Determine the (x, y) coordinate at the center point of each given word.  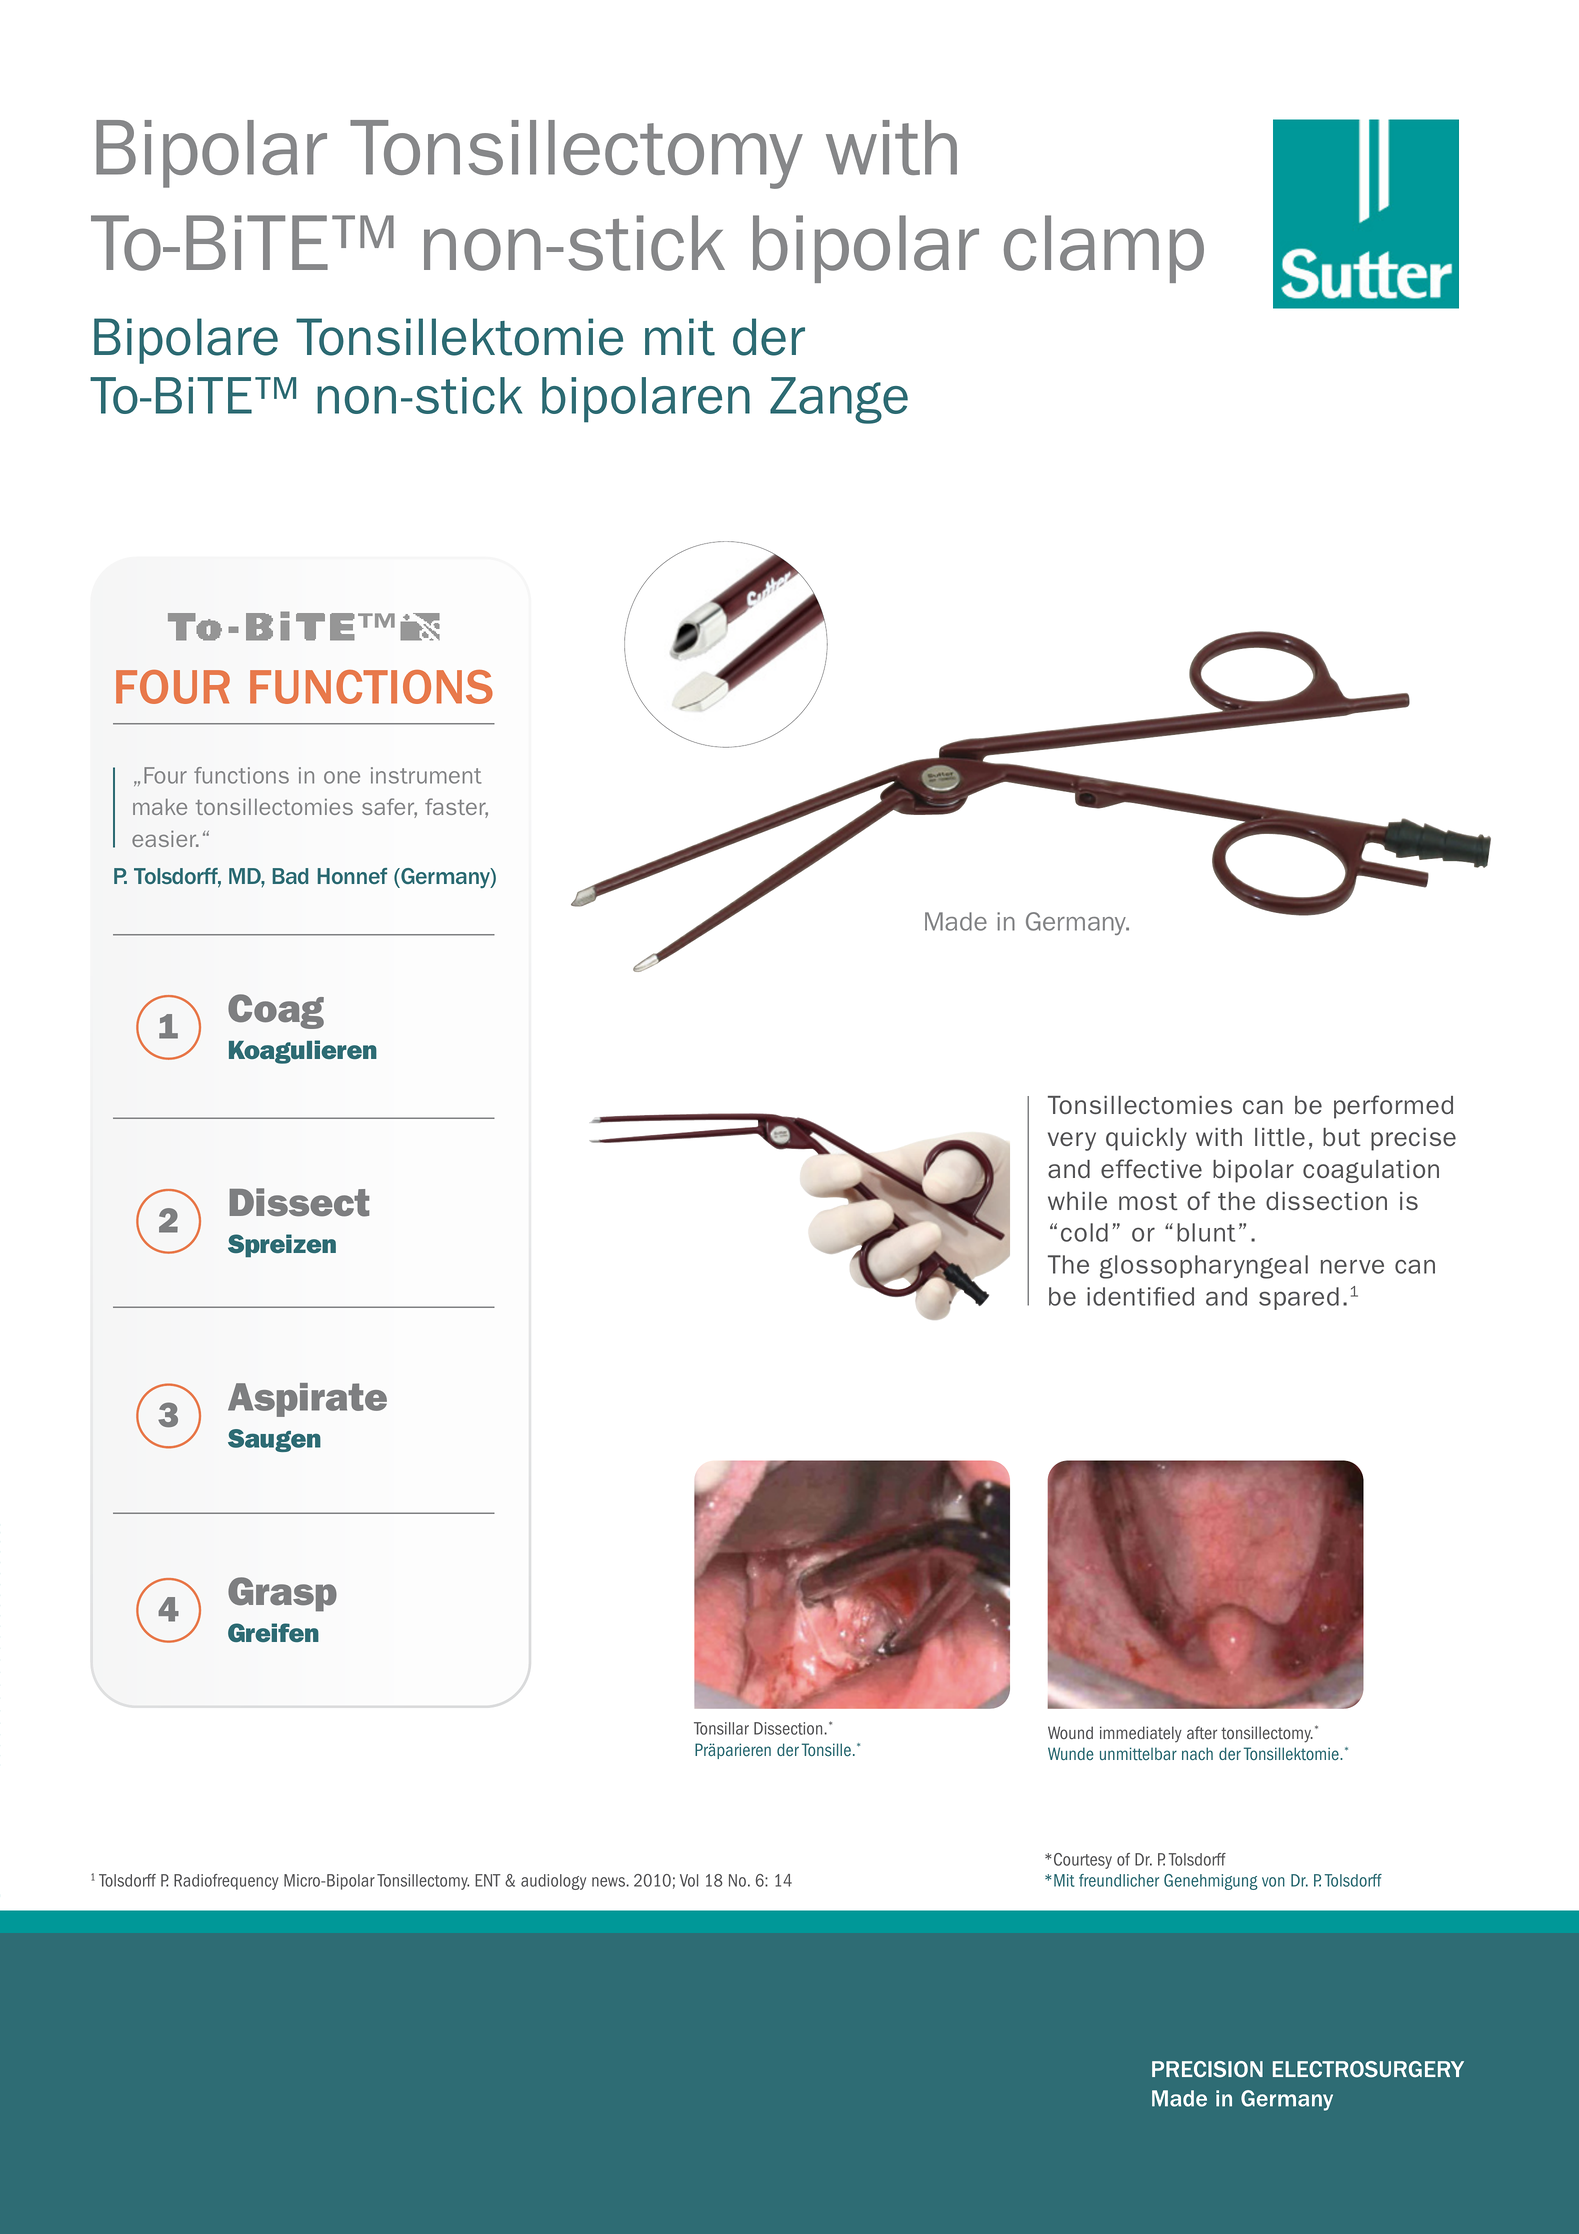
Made (956, 921)
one (342, 777)
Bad (290, 876)
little (1280, 1137)
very (1072, 1141)
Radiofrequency (226, 1882)
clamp (1104, 249)
